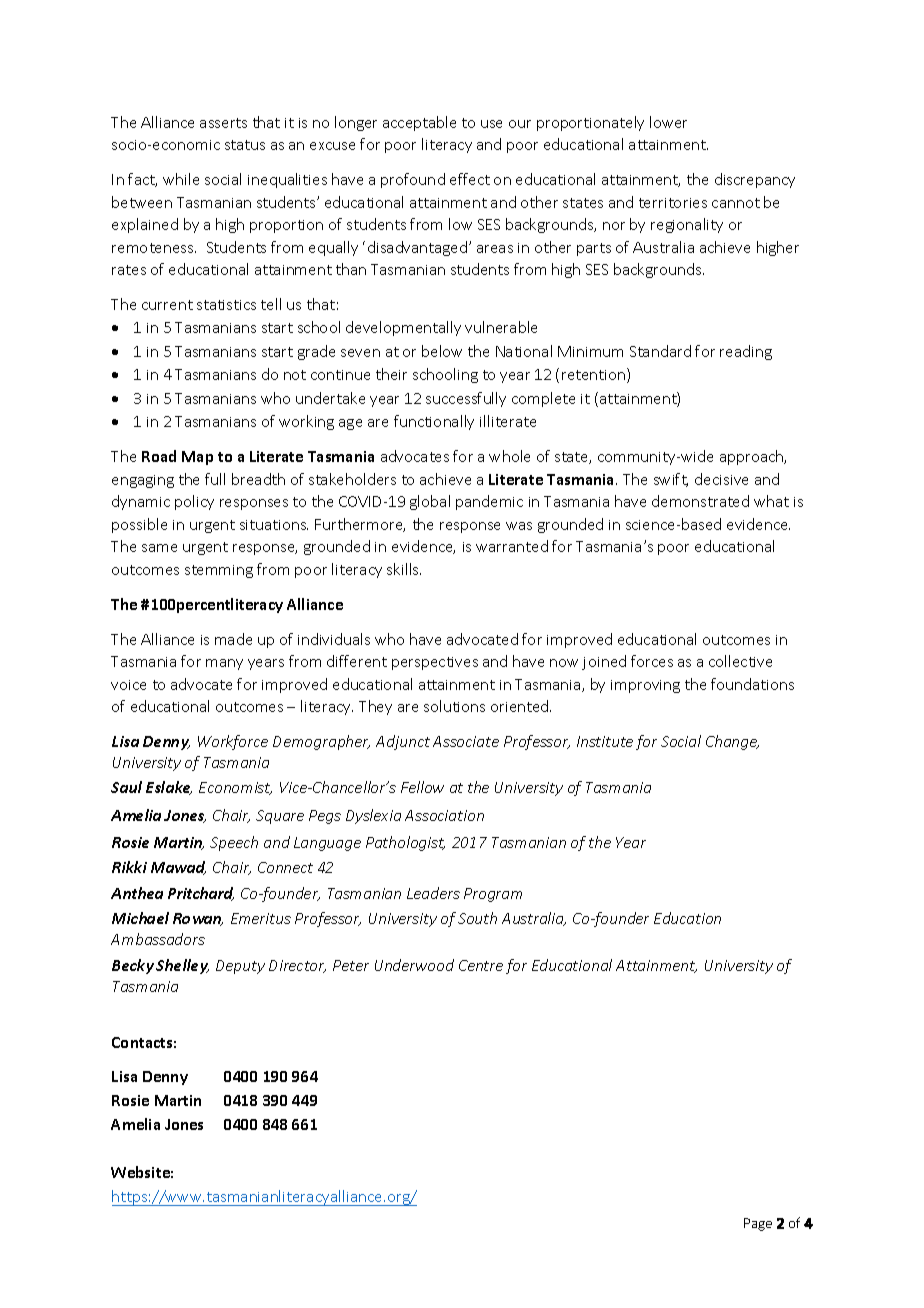 The height and width of the screenshot is (1308, 924). Describe the element at coordinates (660, 351) in the screenshot. I see `Standard` at that location.
